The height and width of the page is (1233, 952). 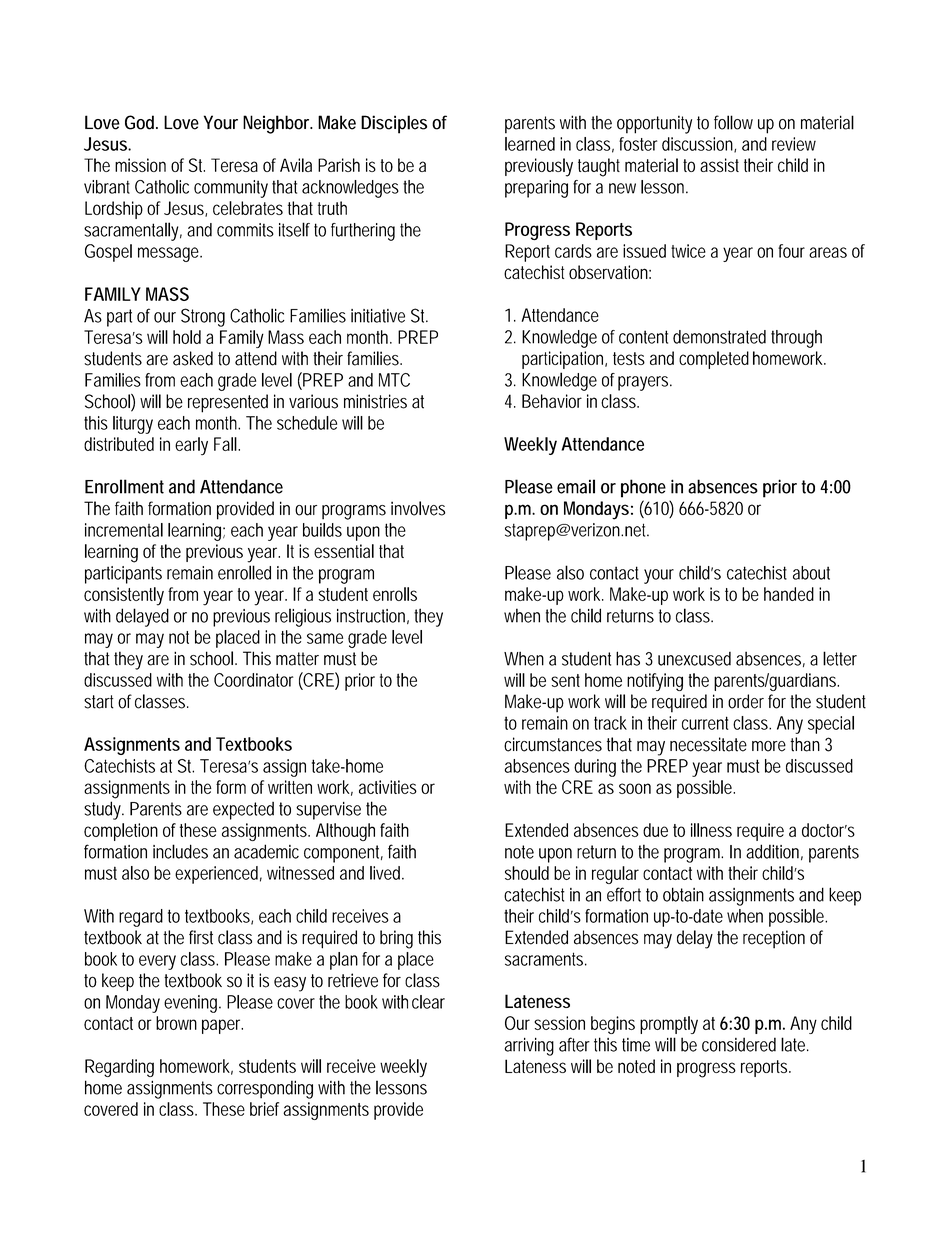 What do you see at coordinates (739, 1044) in the page?
I see `considered` at bounding box center [739, 1044].
